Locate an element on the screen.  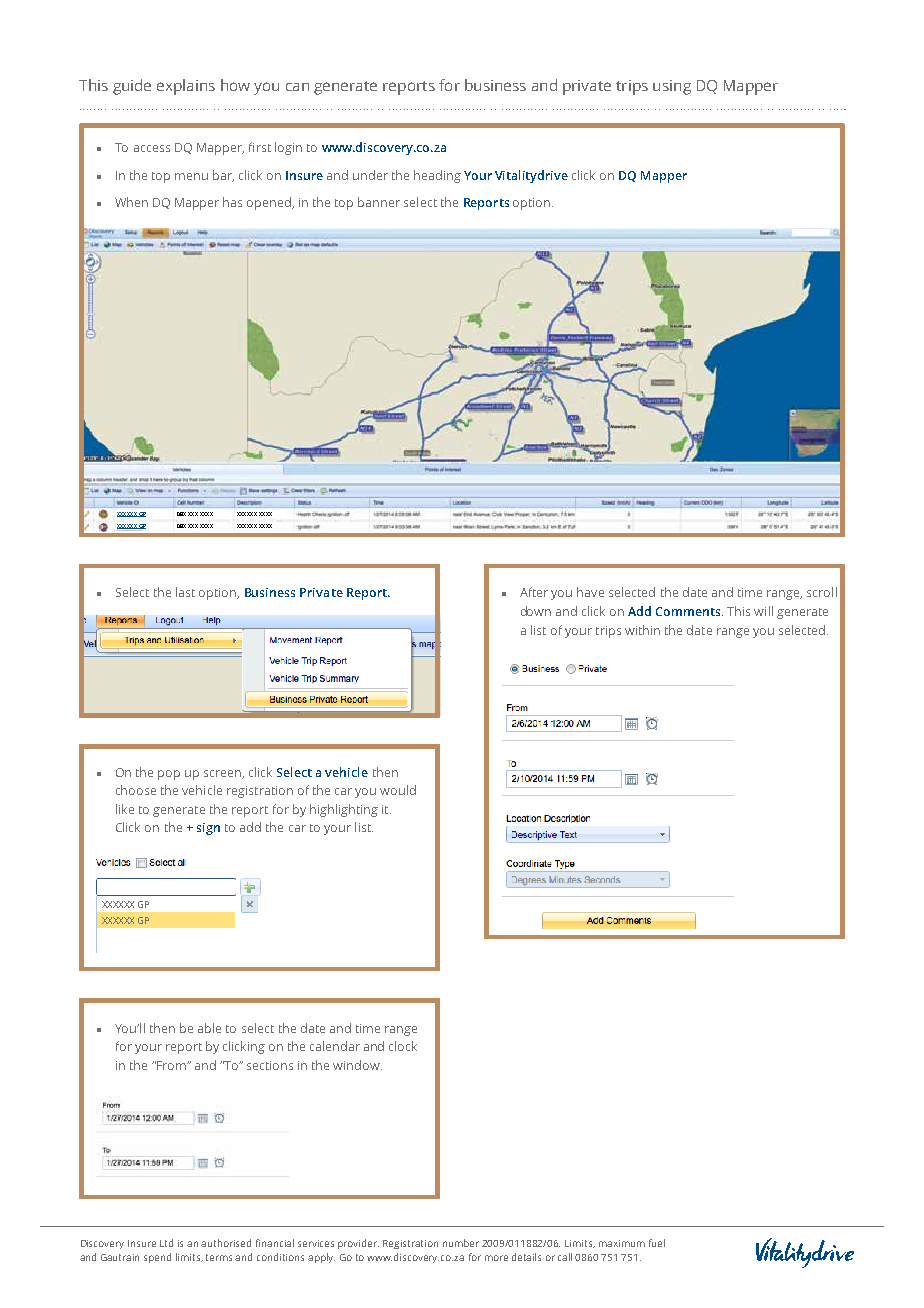
number is located at coordinates (461, 1243).
